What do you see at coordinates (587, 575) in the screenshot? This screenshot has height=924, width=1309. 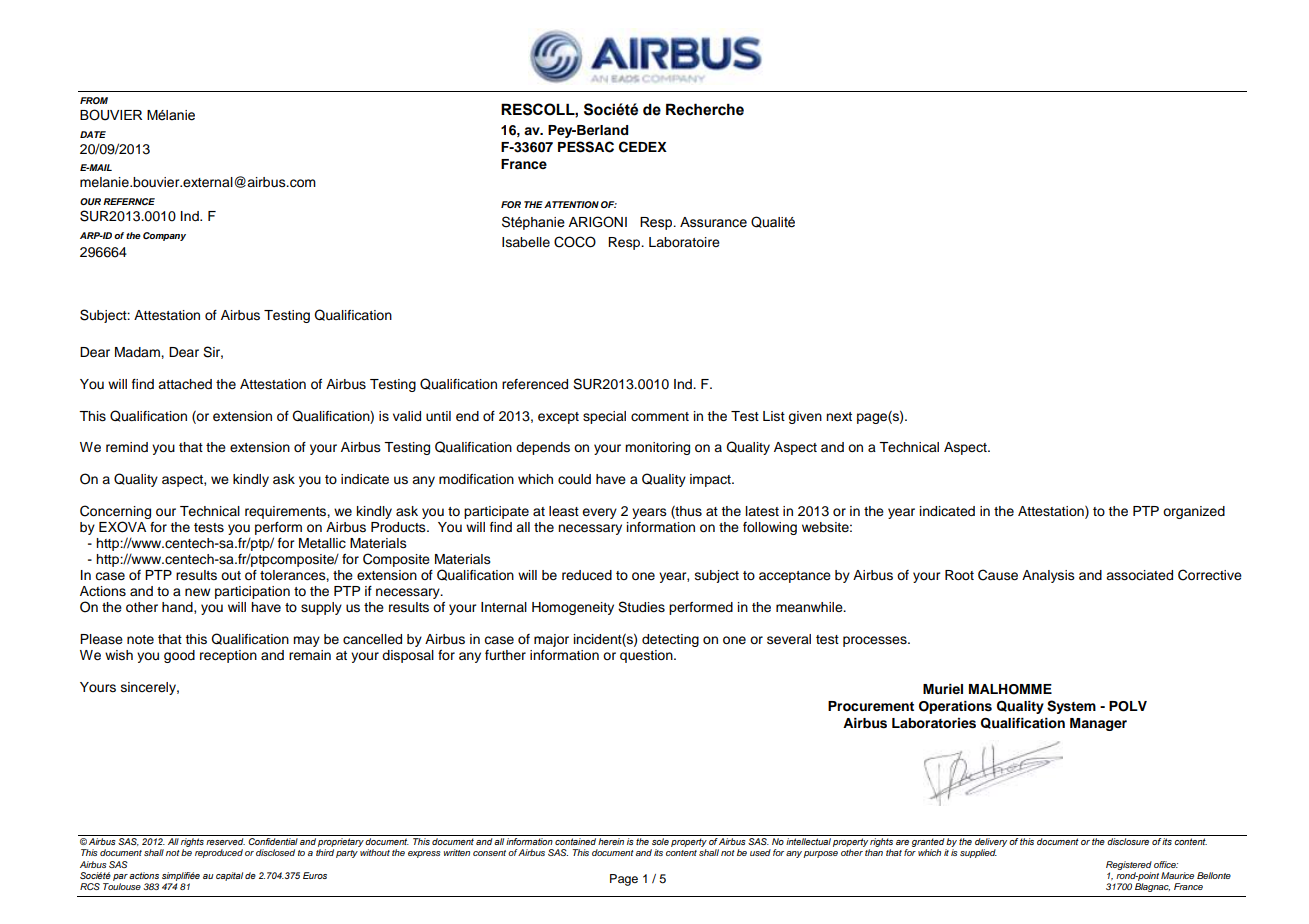 I see `reduced` at bounding box center [587, 575].
